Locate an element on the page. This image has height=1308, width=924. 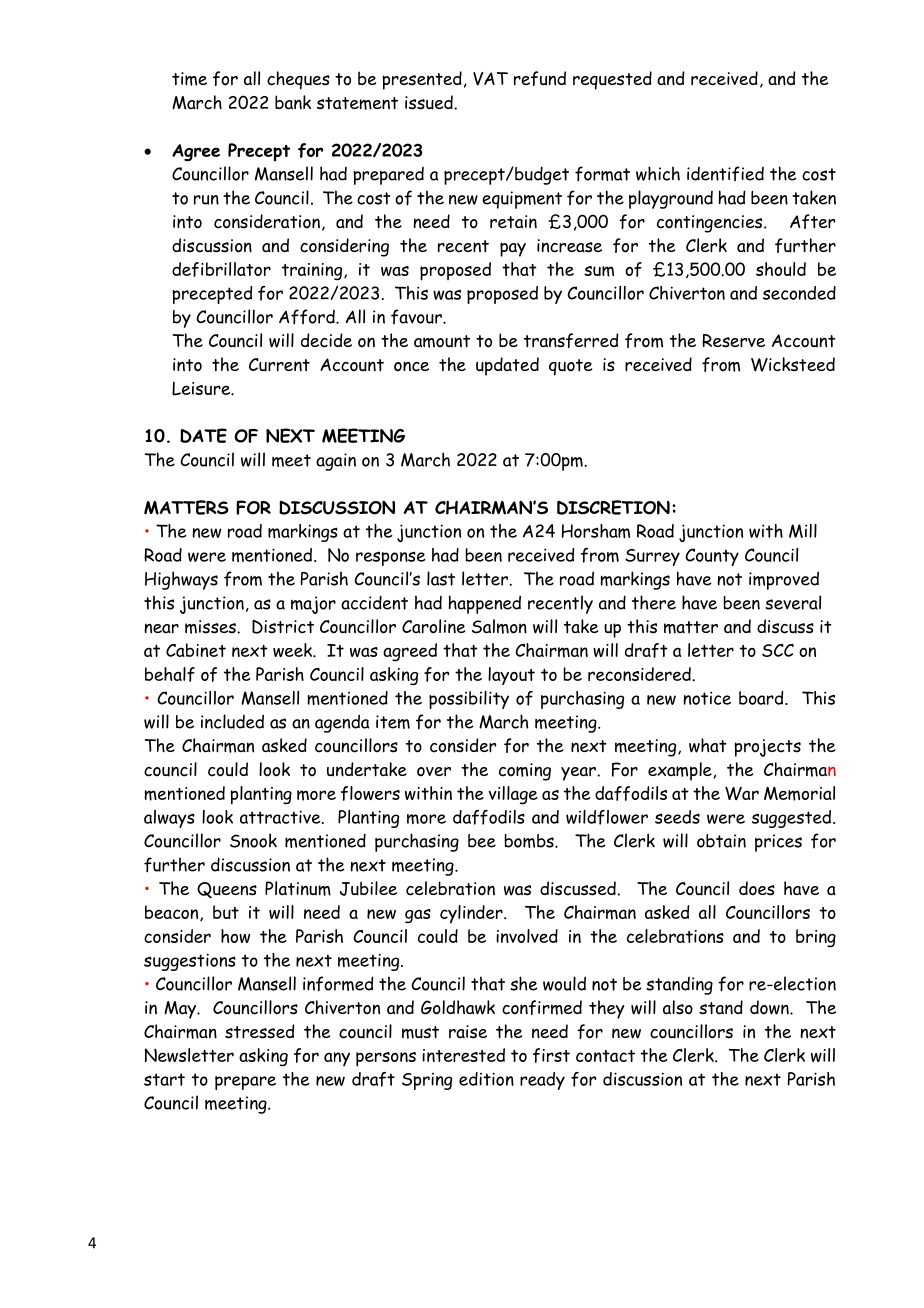
bank is located at coordinates (293, 102).
